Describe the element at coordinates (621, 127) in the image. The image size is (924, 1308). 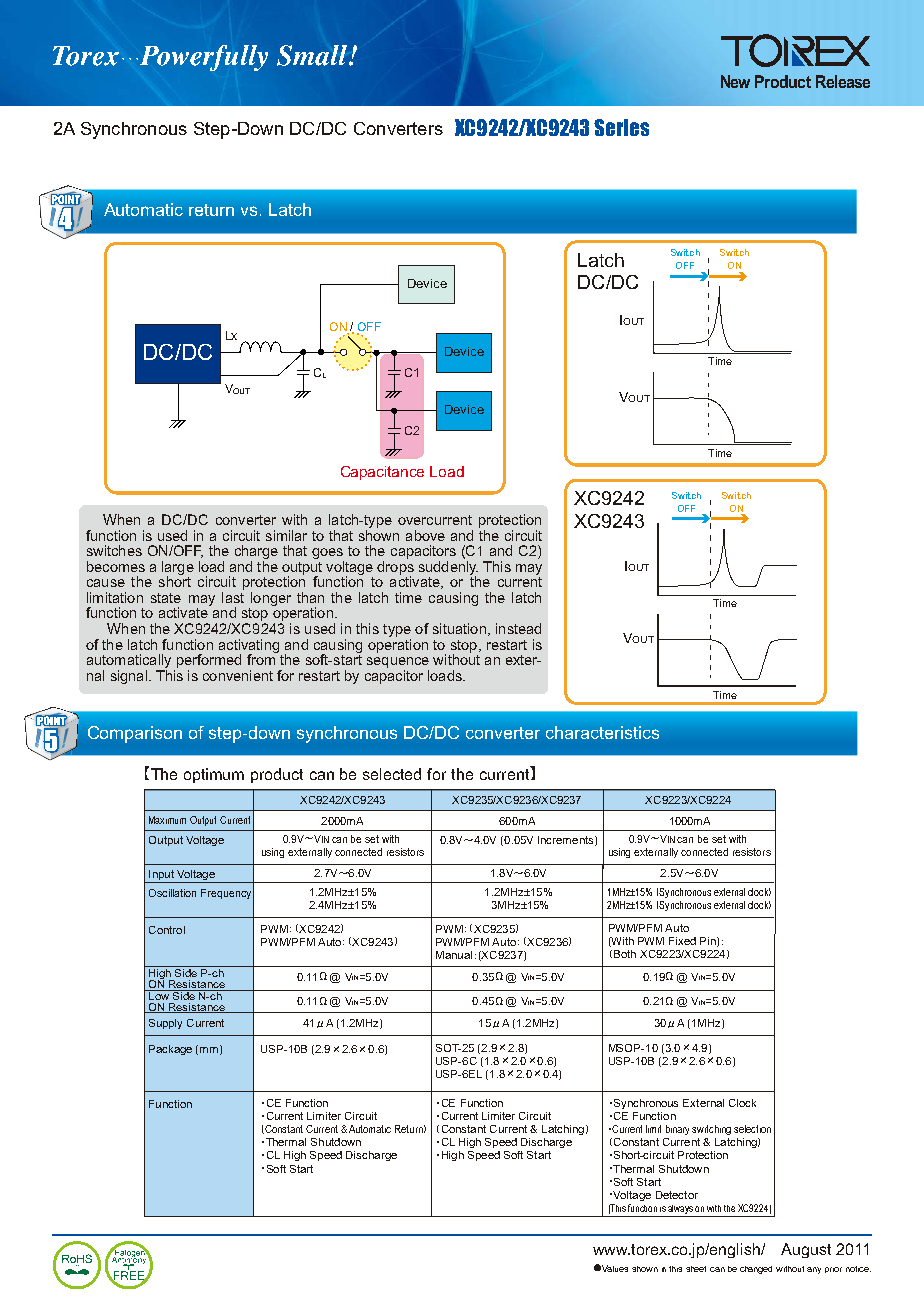
I see `Series` at that location.
